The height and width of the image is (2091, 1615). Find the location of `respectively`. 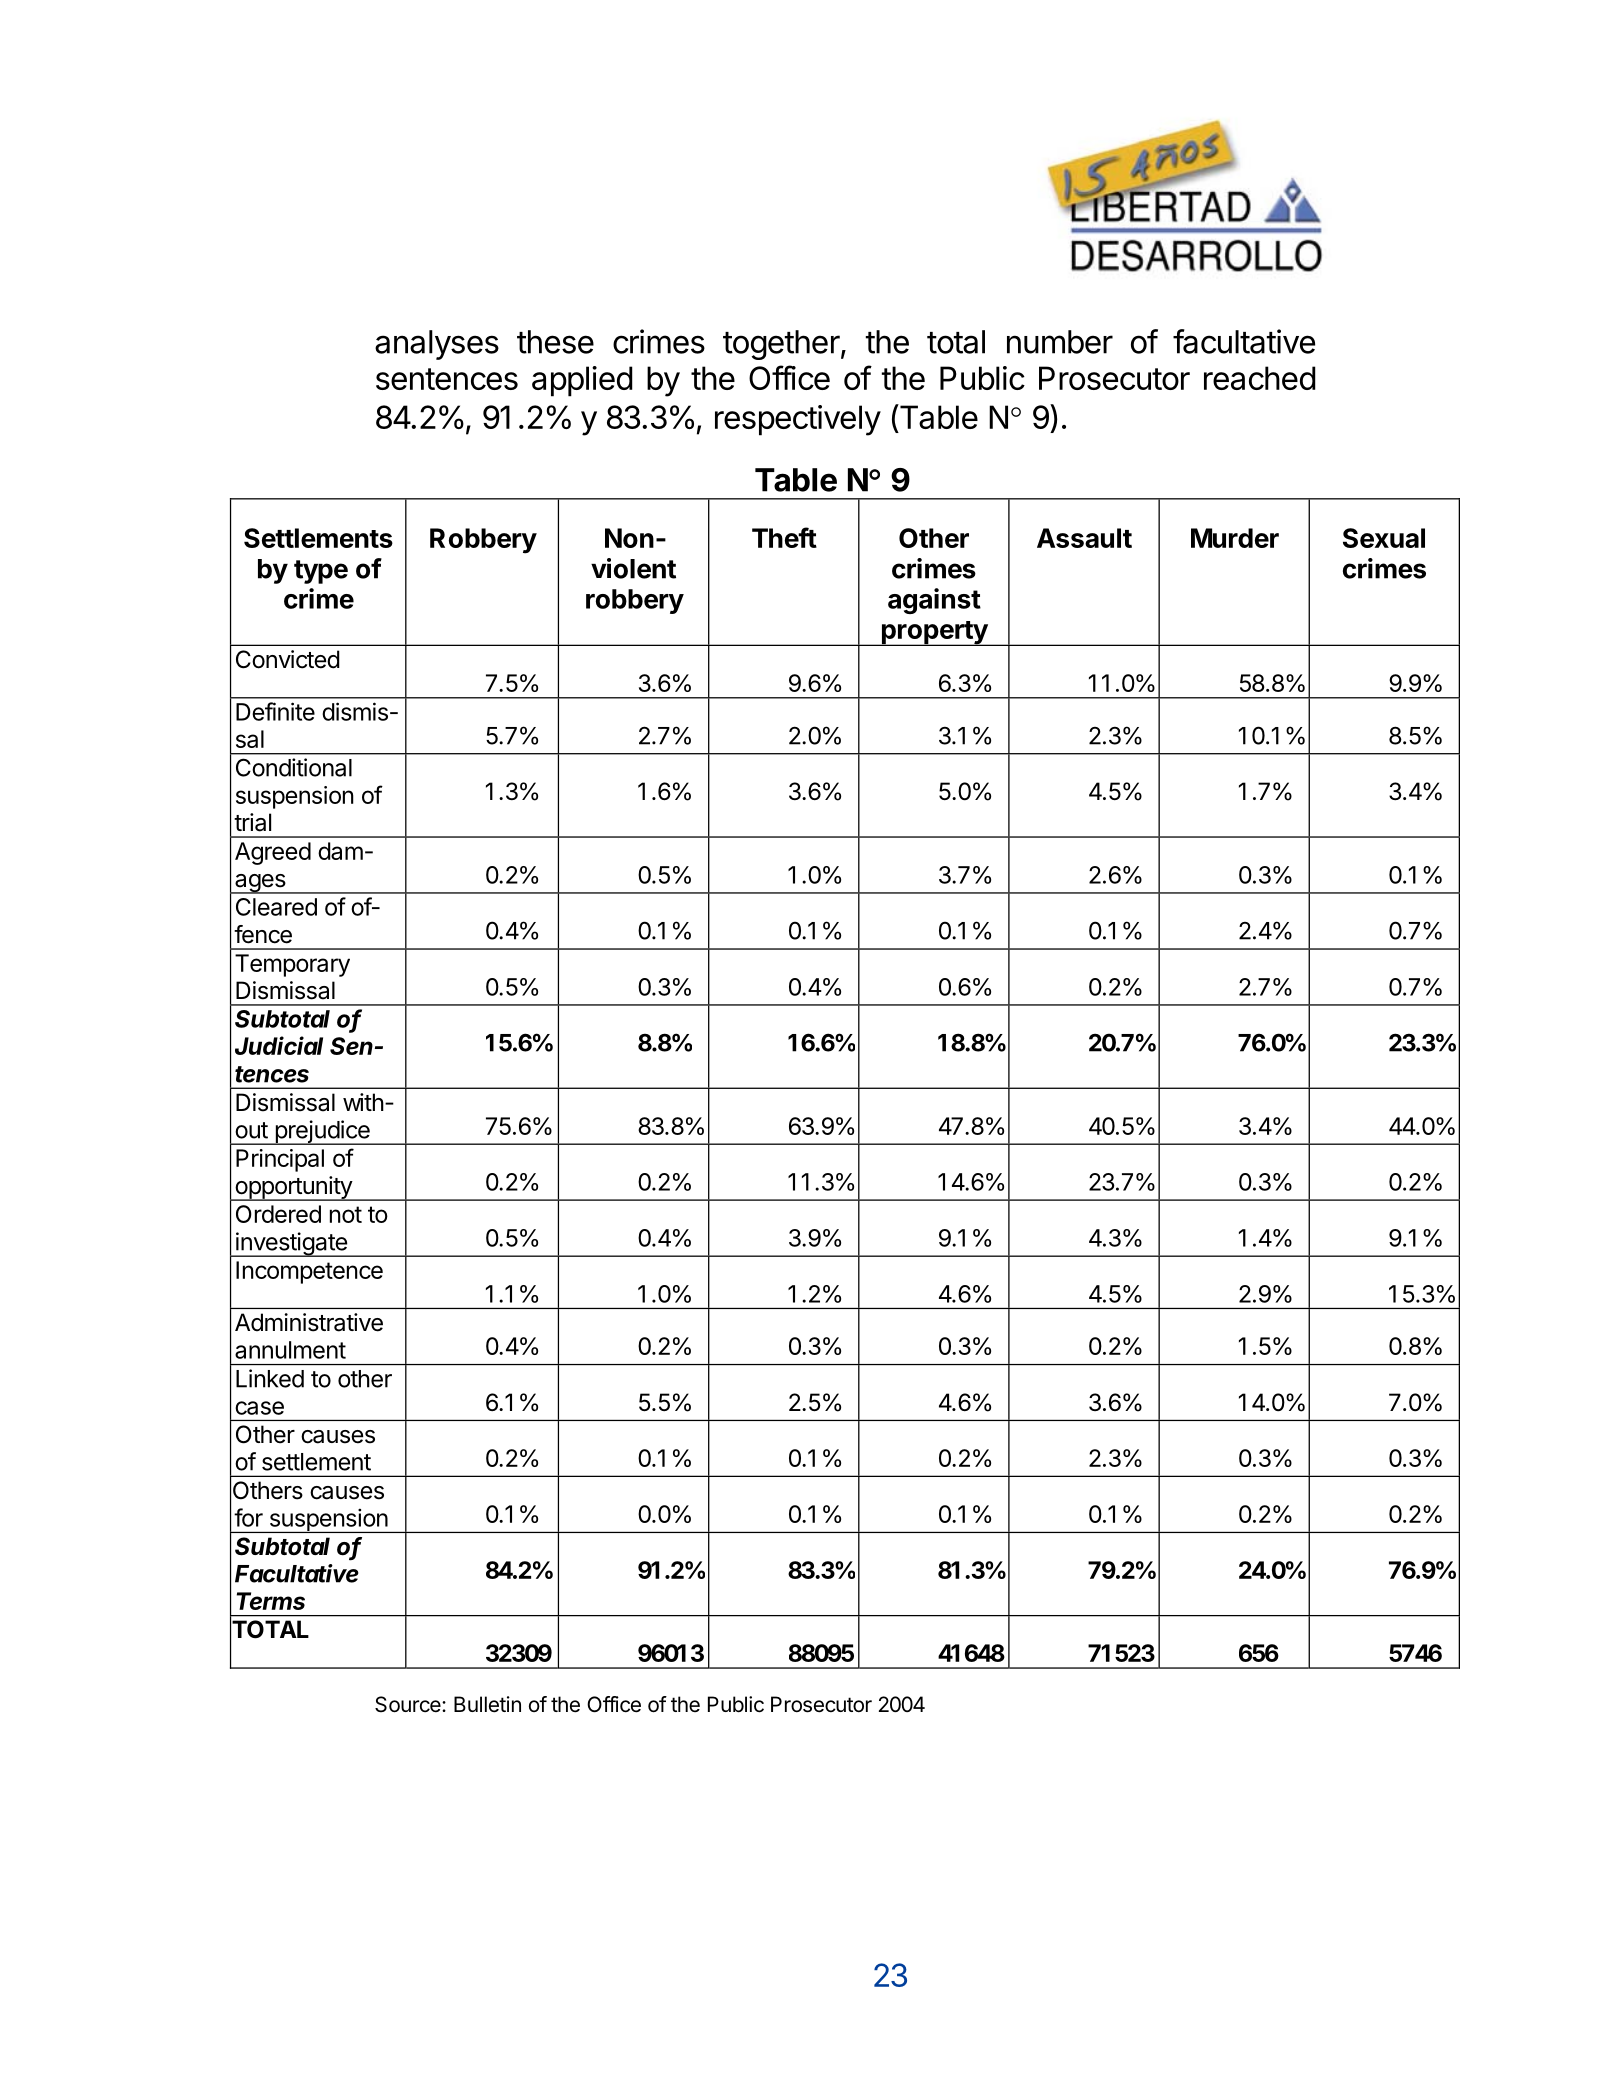

respectively is located at coordinates (798, 420).
